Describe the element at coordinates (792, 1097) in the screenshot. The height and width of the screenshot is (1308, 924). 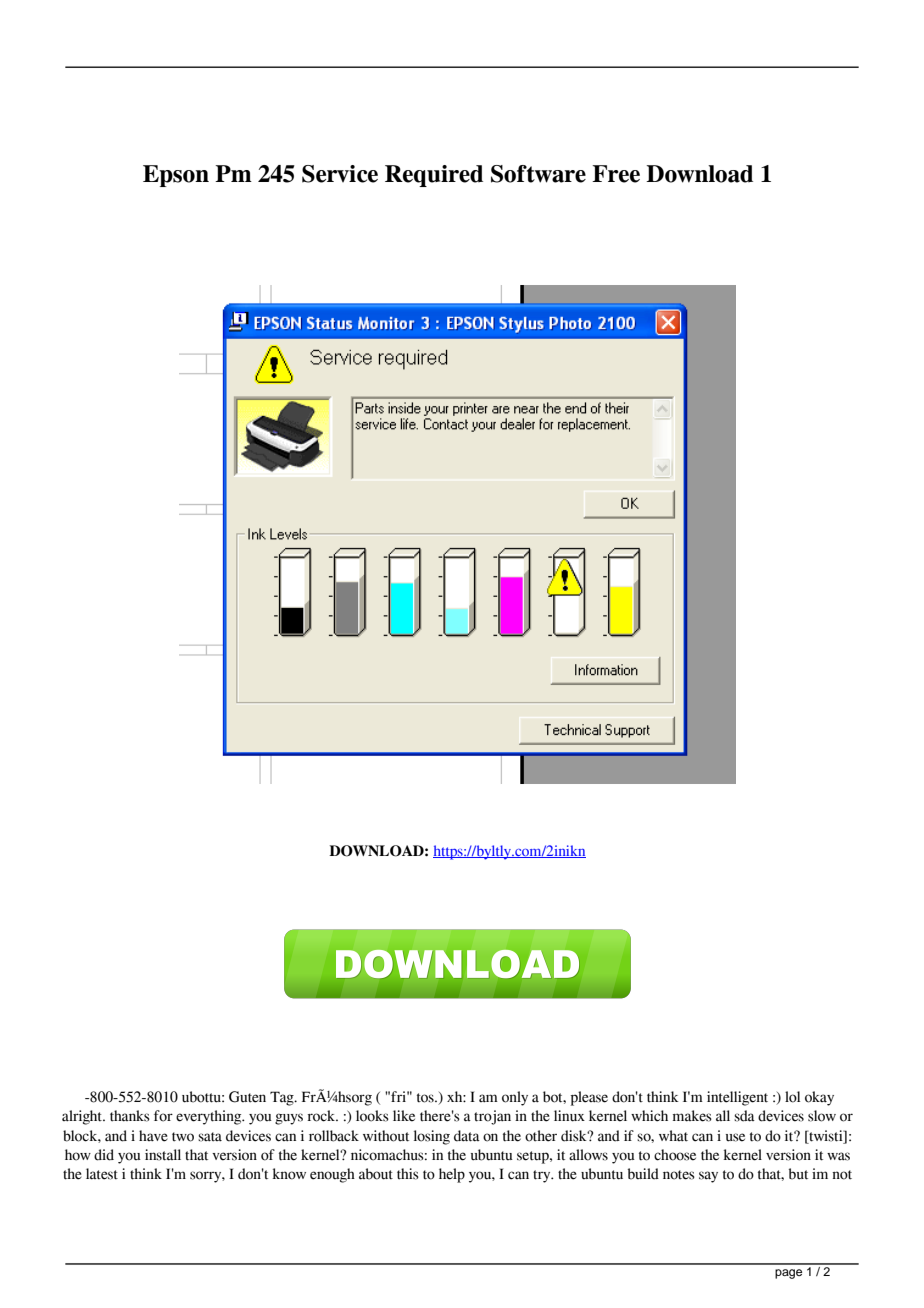
I see `lol` at that location.
